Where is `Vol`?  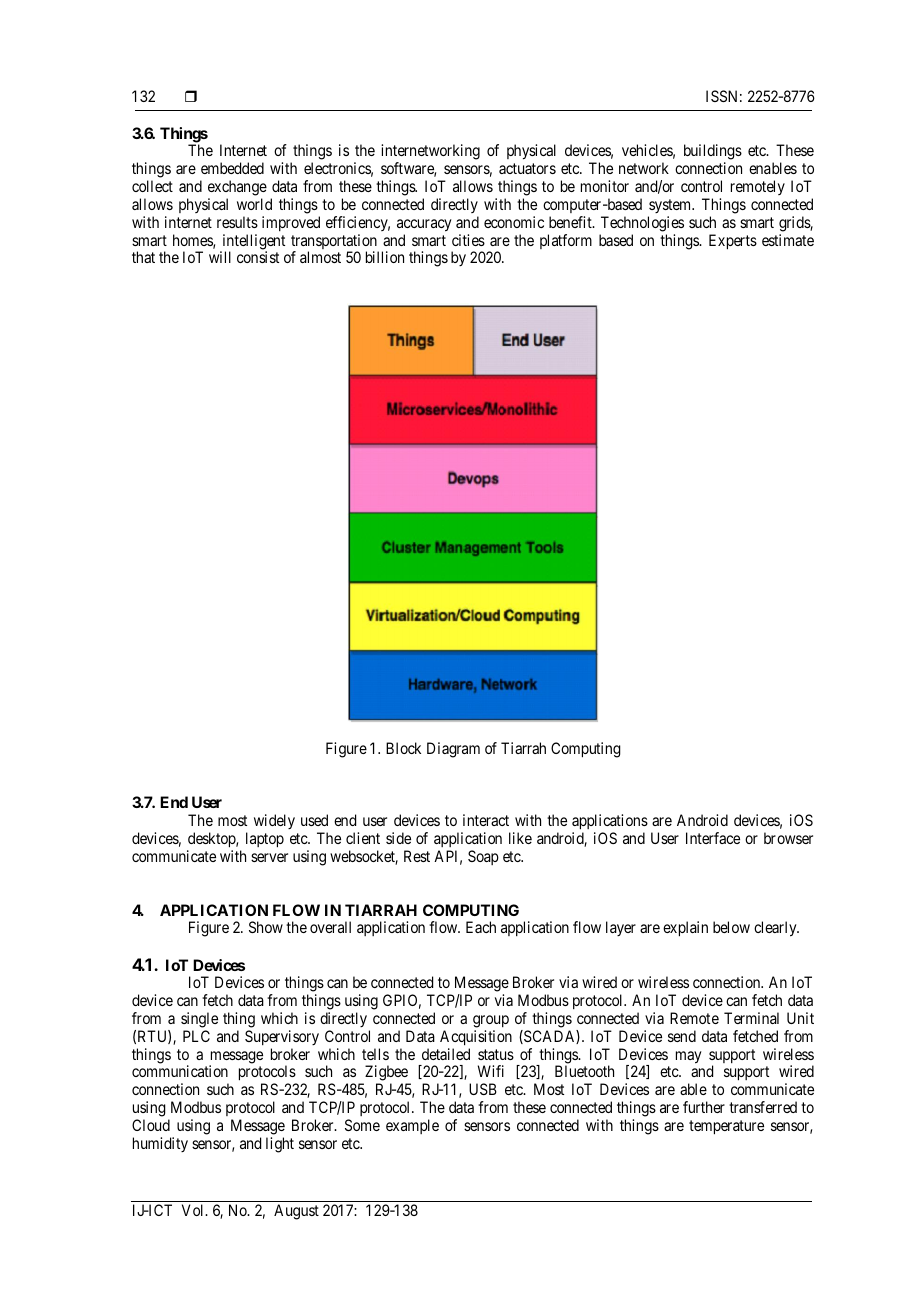 Vol is located at coordinates (194, 1210).
